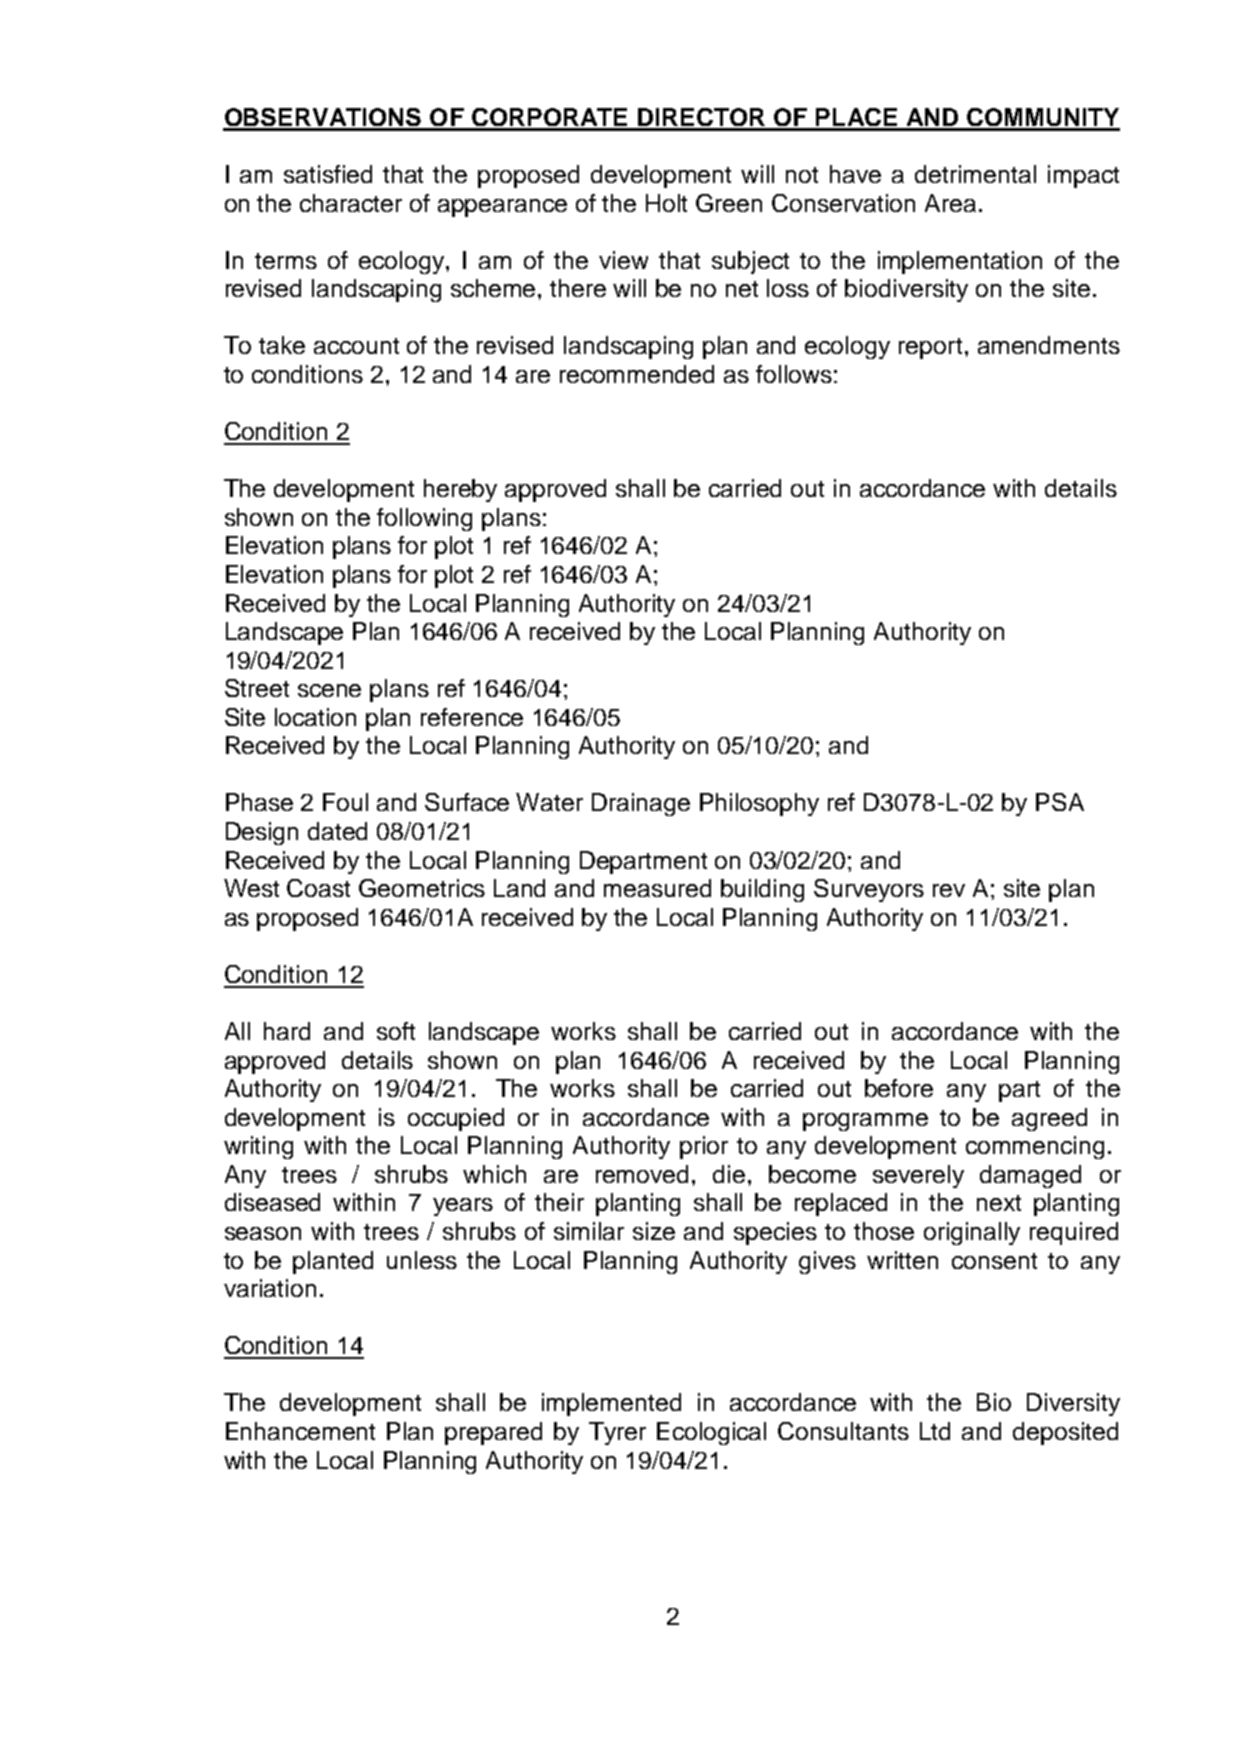  I want to click on Area, so click(950, 203).
